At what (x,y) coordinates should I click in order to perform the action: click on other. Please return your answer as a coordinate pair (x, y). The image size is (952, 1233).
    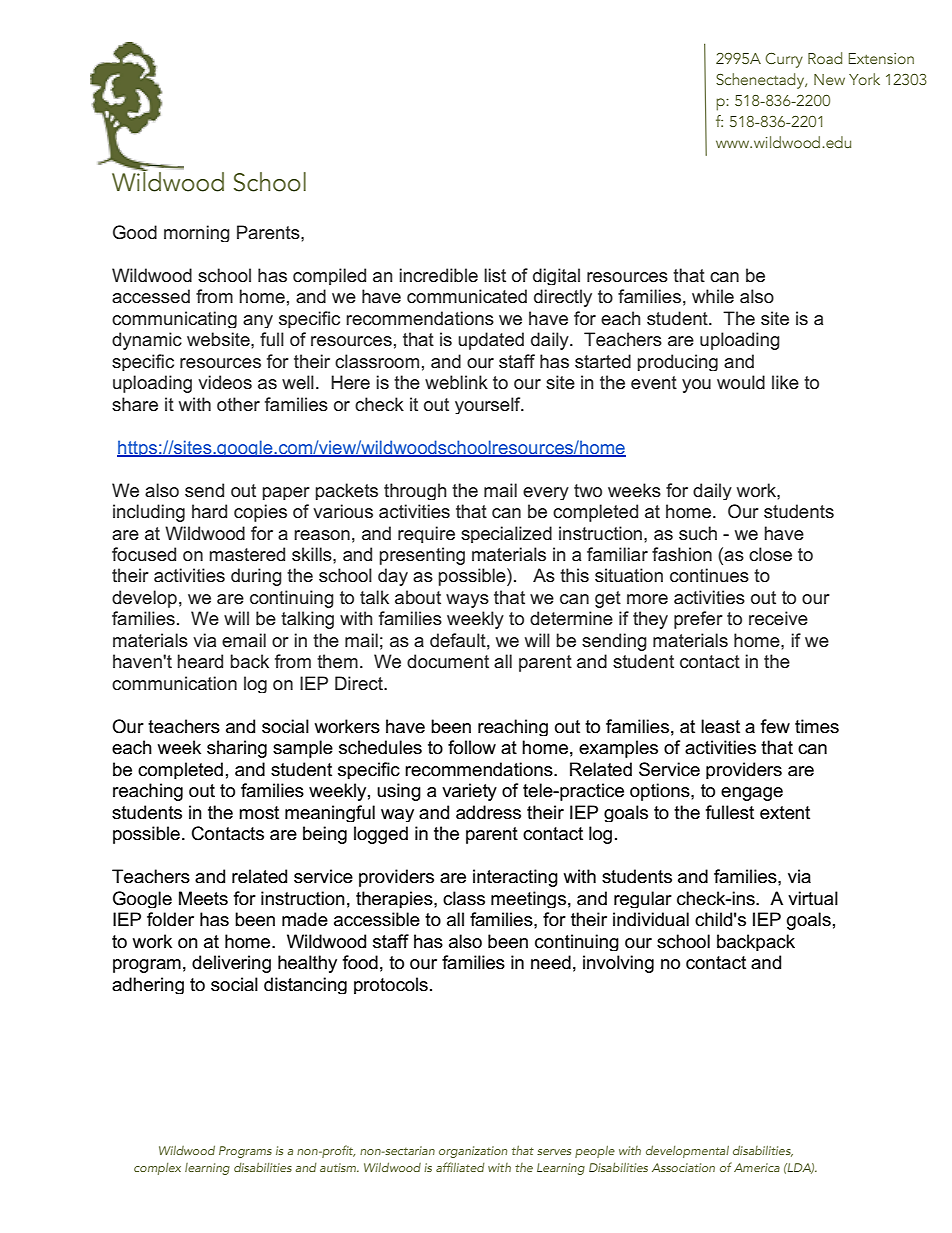
    Looking at the image, I should click on (238, 404).
